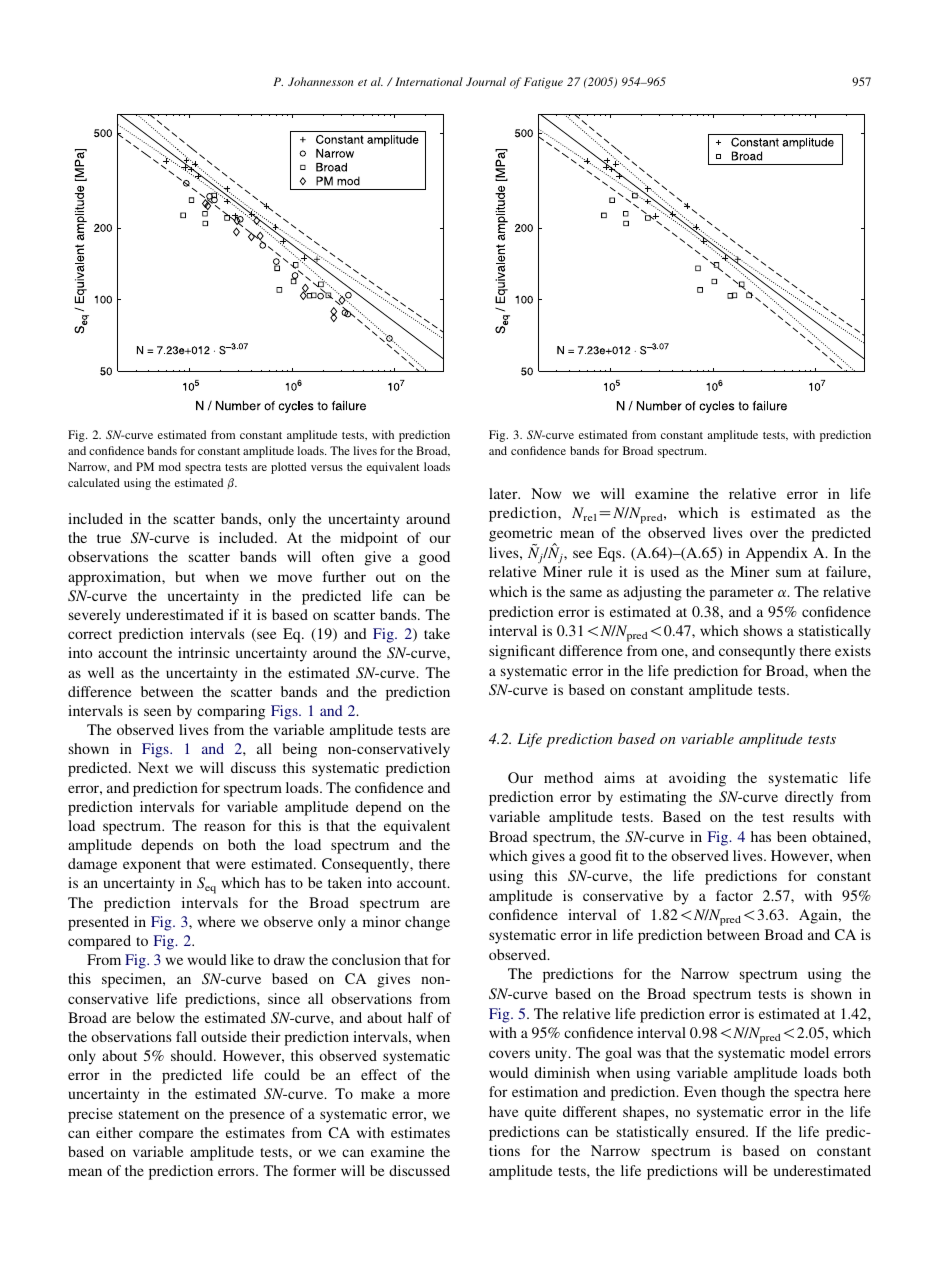 This image has width=952, height=1271. What do you see at coordinates (809, 798) in the image?
I see `directly` at bounding box center [809, 798].
